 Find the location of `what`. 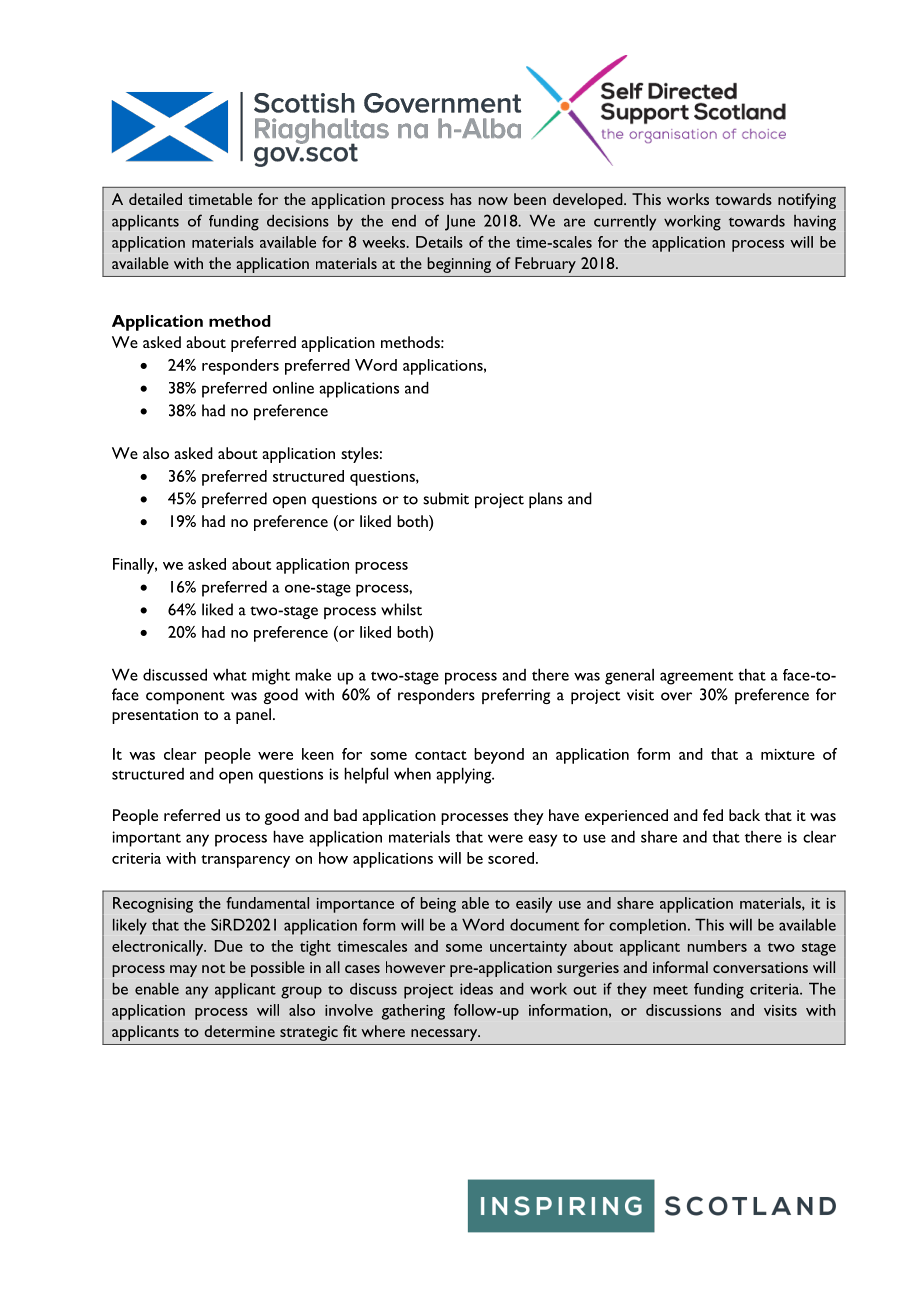

what is located at coordinates (230, 675).
